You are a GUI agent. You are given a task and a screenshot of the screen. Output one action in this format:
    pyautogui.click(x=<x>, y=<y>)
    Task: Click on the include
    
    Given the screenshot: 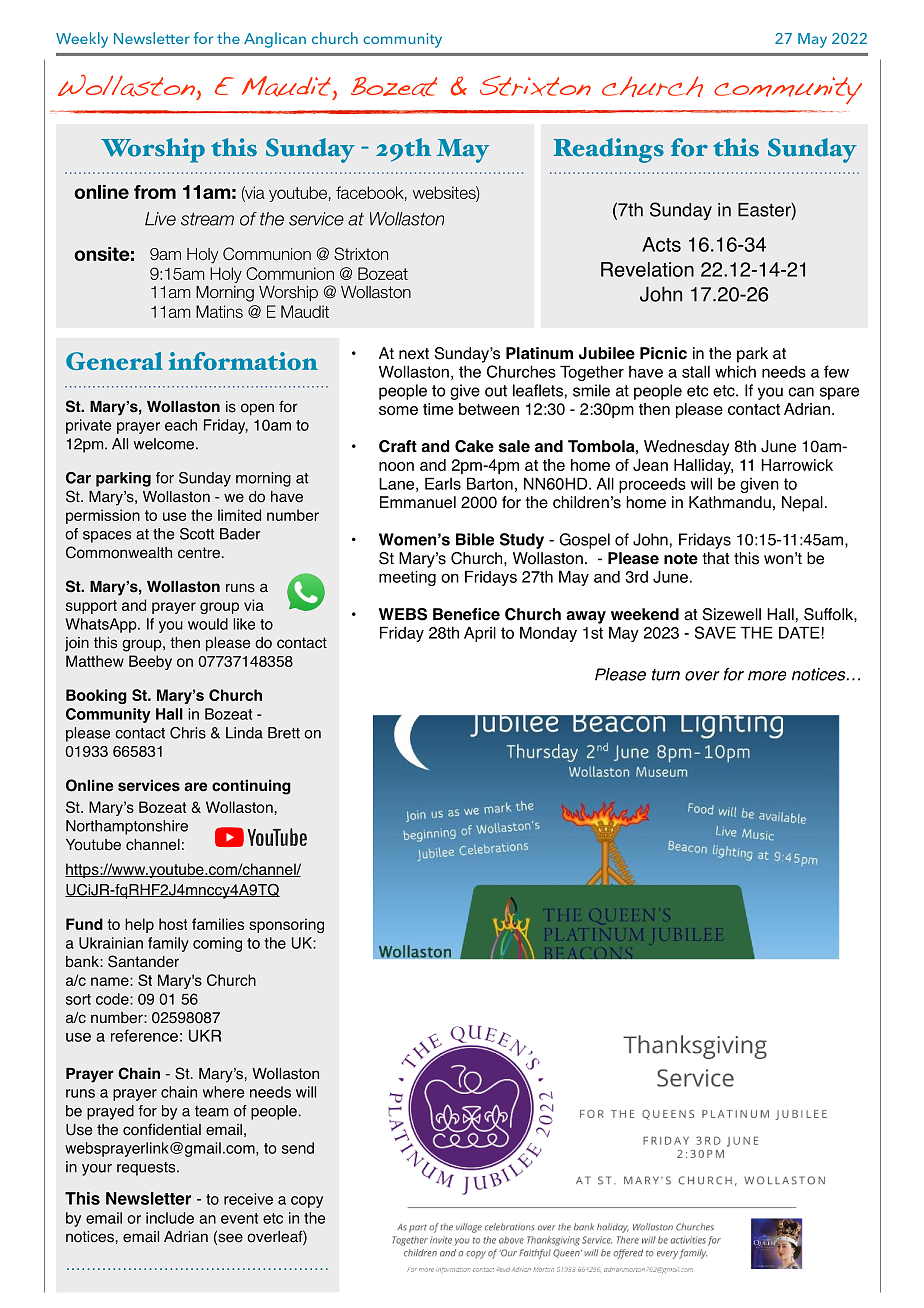 What is the action you would take?
    pyautogui.click(x=170, y=1218)
